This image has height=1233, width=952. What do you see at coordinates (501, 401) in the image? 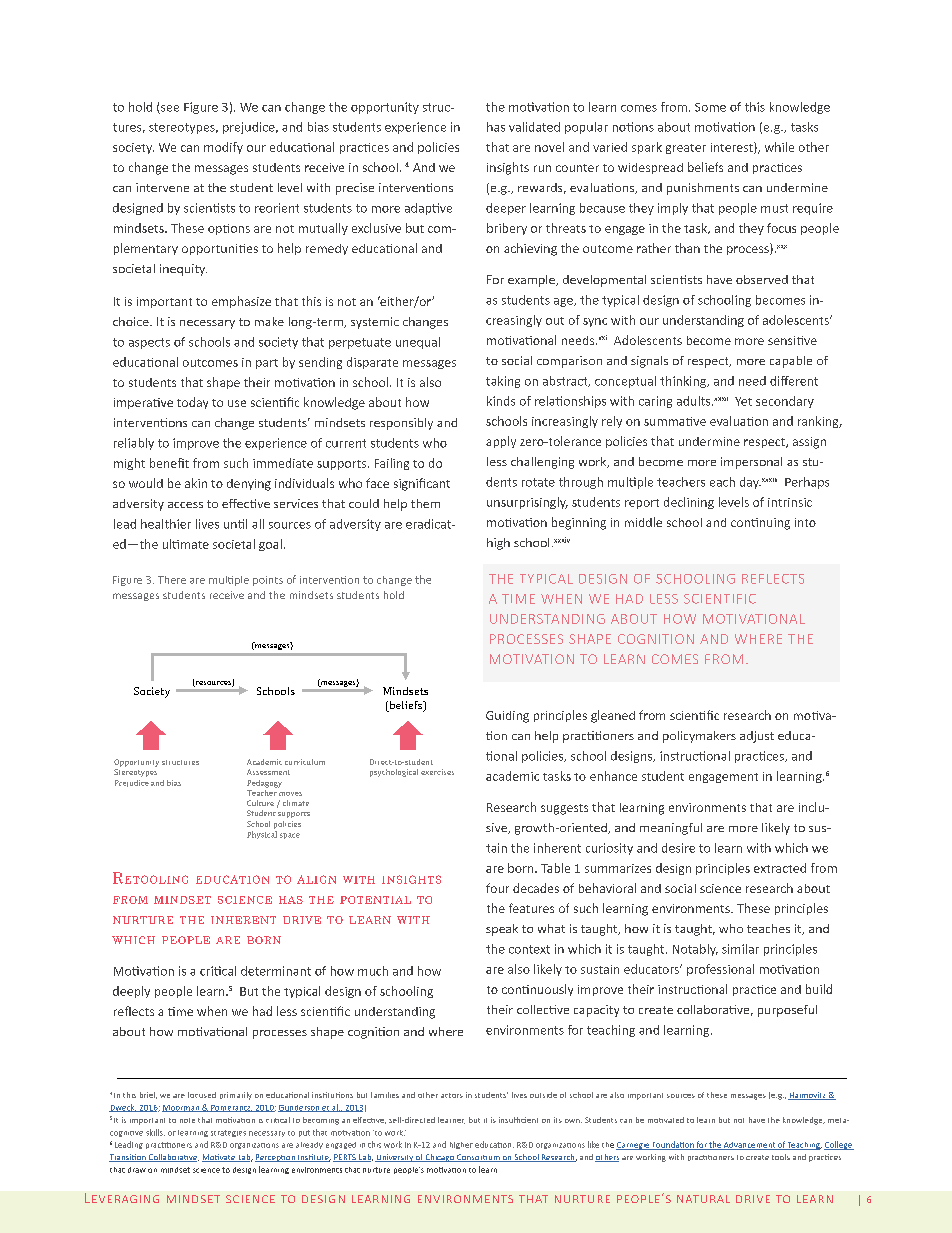
I see `kinds` at bounding box center [501, 401].
